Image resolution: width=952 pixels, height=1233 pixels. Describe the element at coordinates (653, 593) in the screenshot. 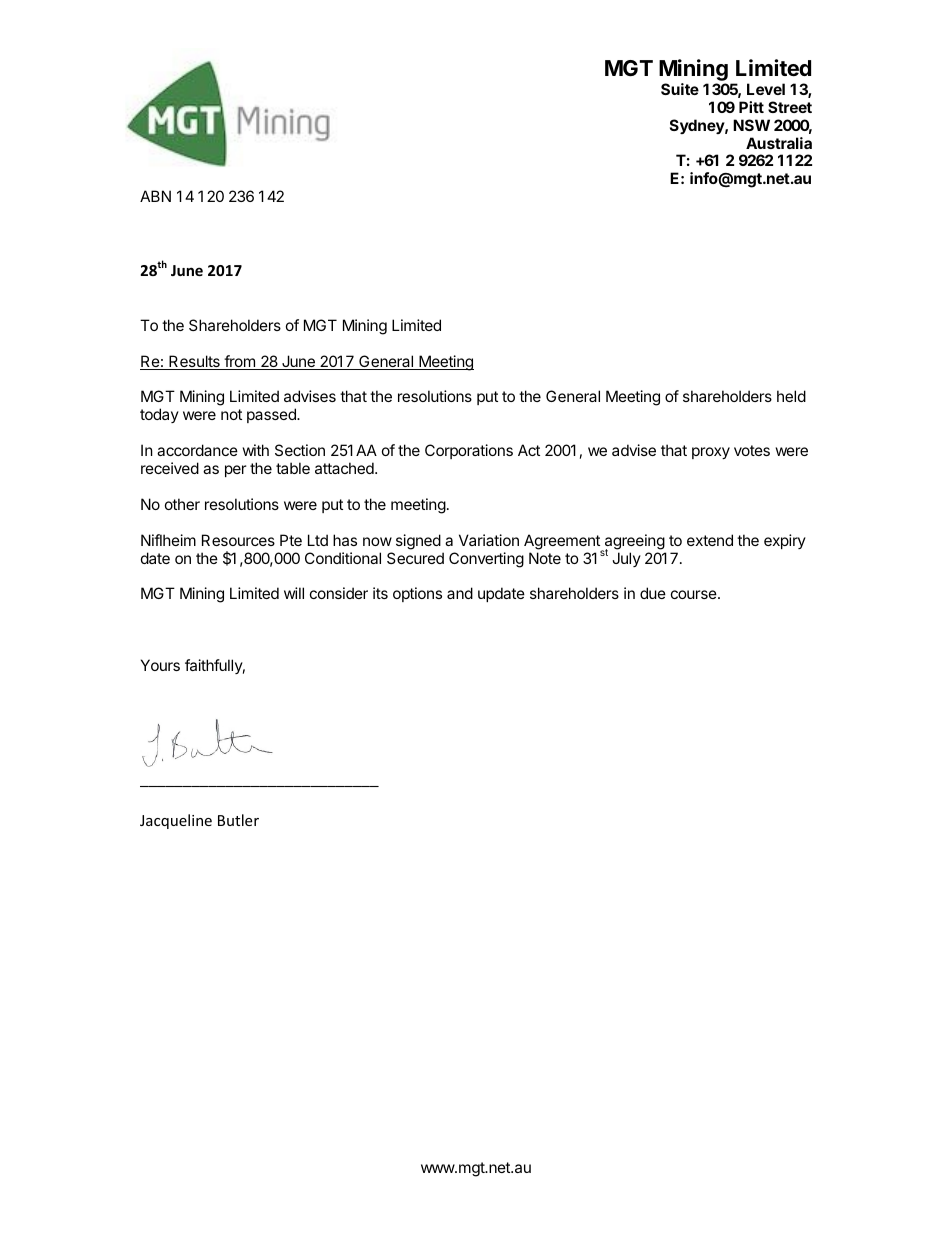

I see `due` at that location.
